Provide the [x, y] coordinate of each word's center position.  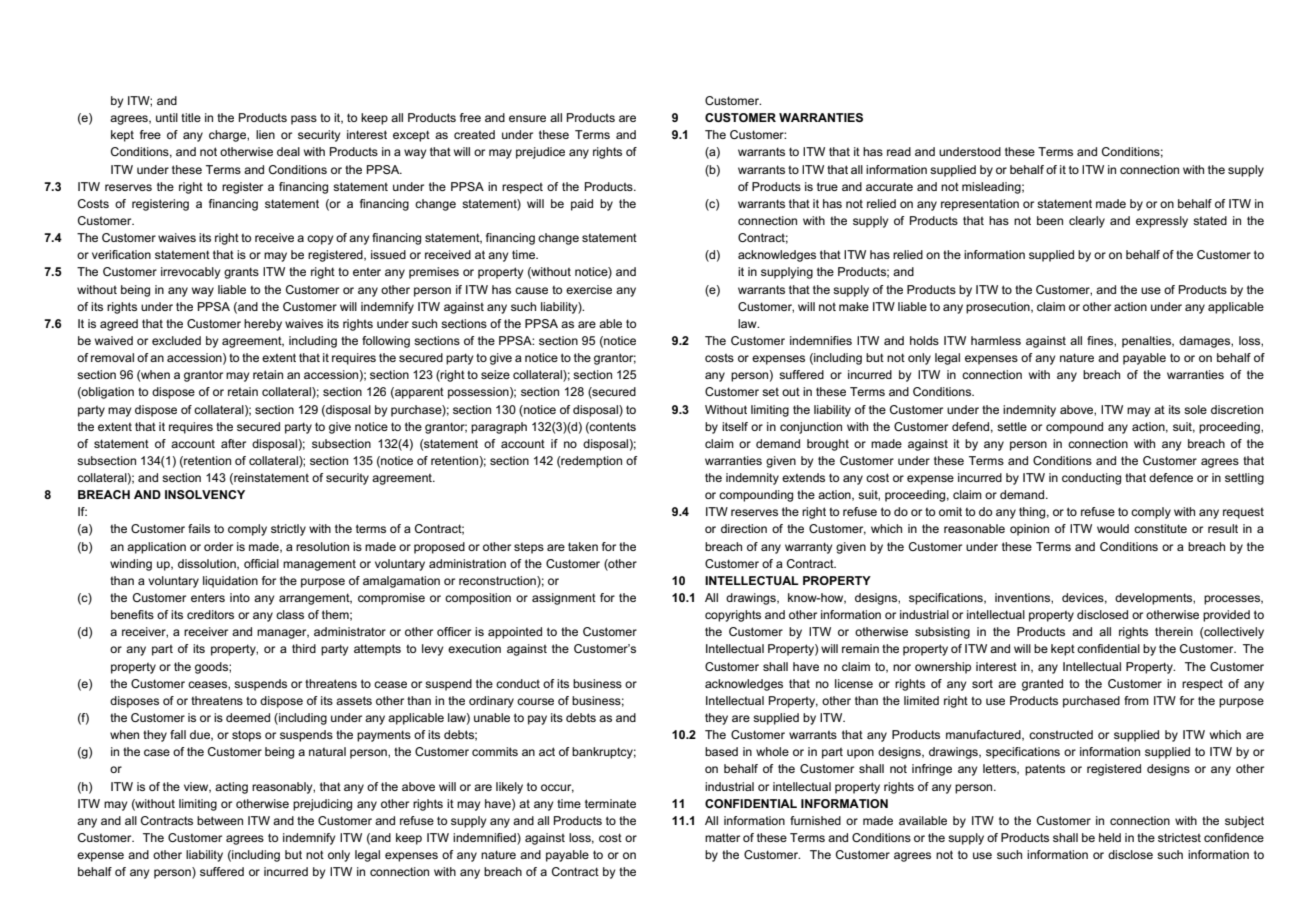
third [304, 648]
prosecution [999, 308]
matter [722, 837]
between [220, 820]
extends [803, 477]
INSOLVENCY [205, 494]
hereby [263, 325]
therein [1174, 631]
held [1110, 837]
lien [265, 134]
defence [1171, 477]
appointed [515, 633]
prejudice [540, 153]
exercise [589, 289]
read [899, 151]
